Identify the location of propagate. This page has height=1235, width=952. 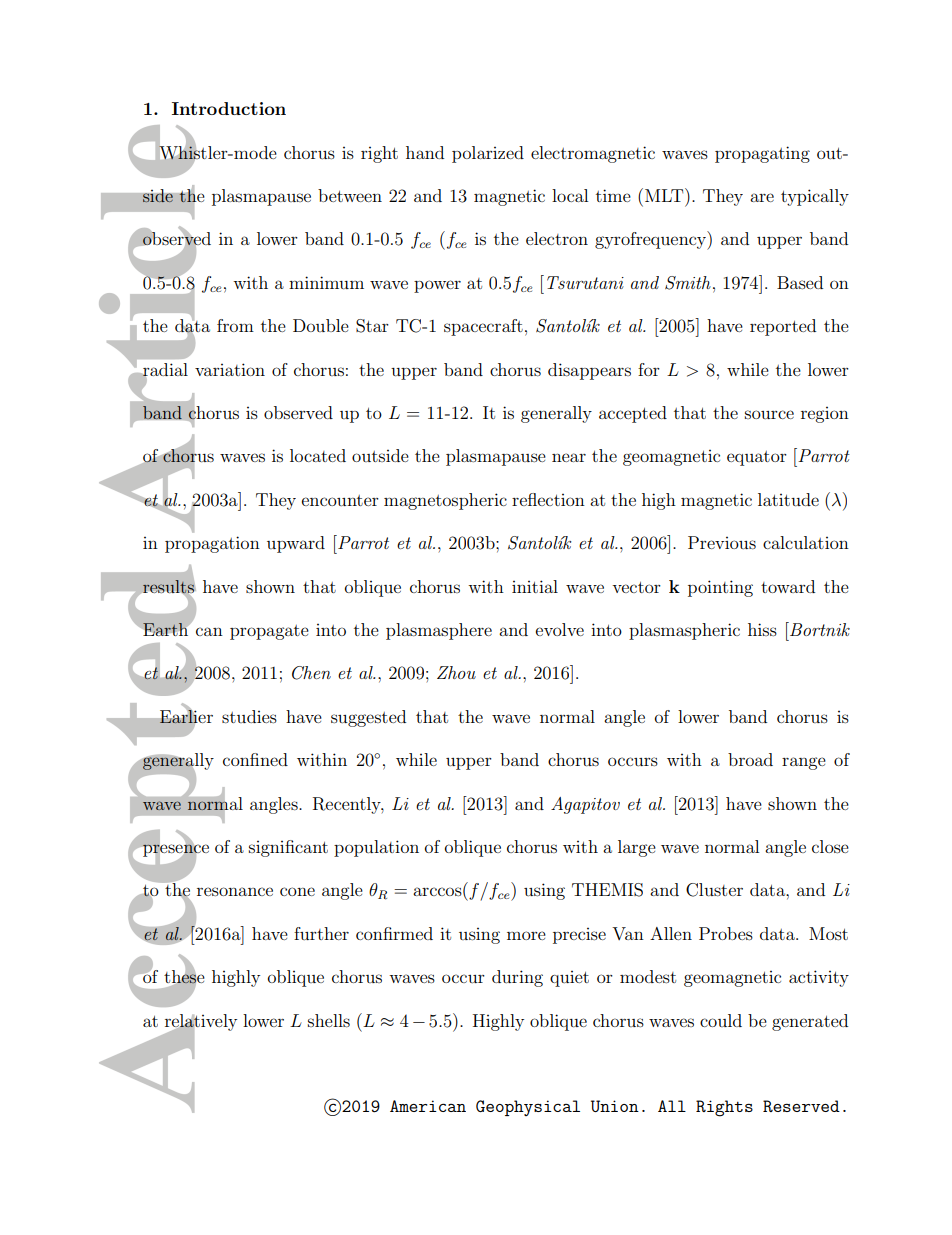
(269, 632).
